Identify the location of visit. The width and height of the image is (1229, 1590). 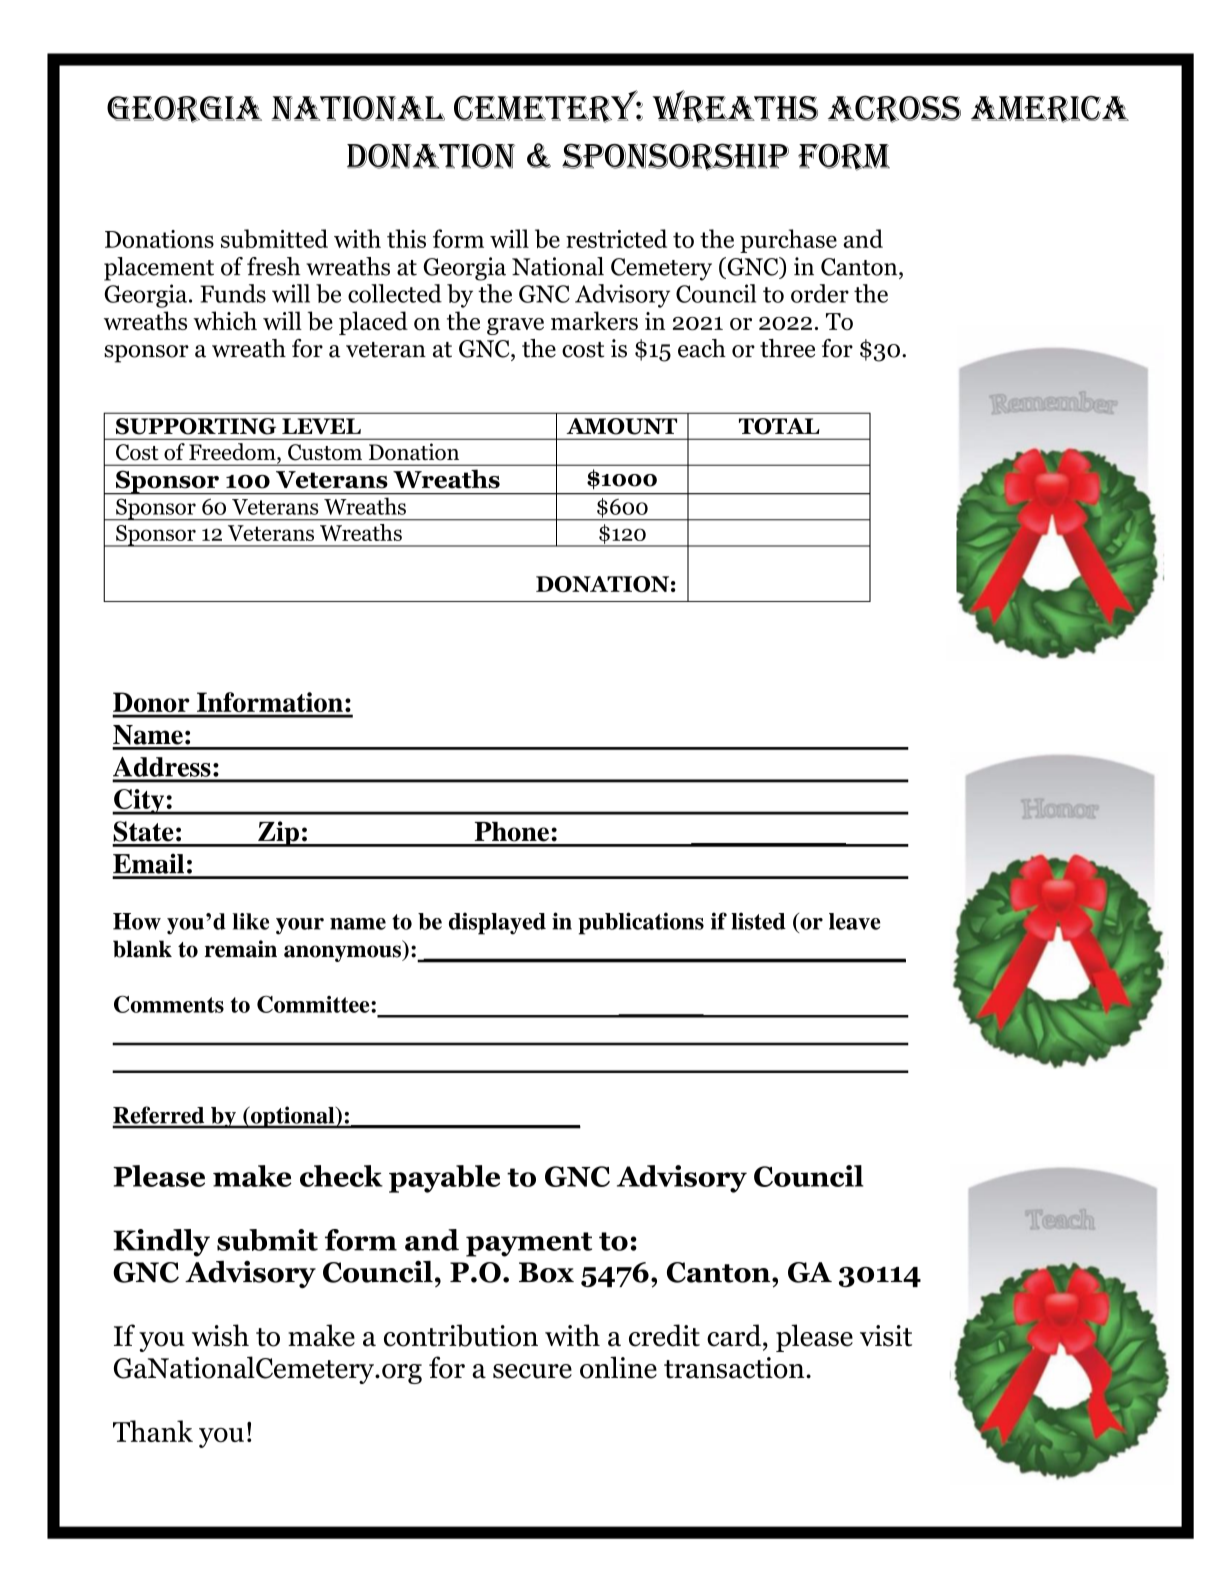
(886, 1336).
